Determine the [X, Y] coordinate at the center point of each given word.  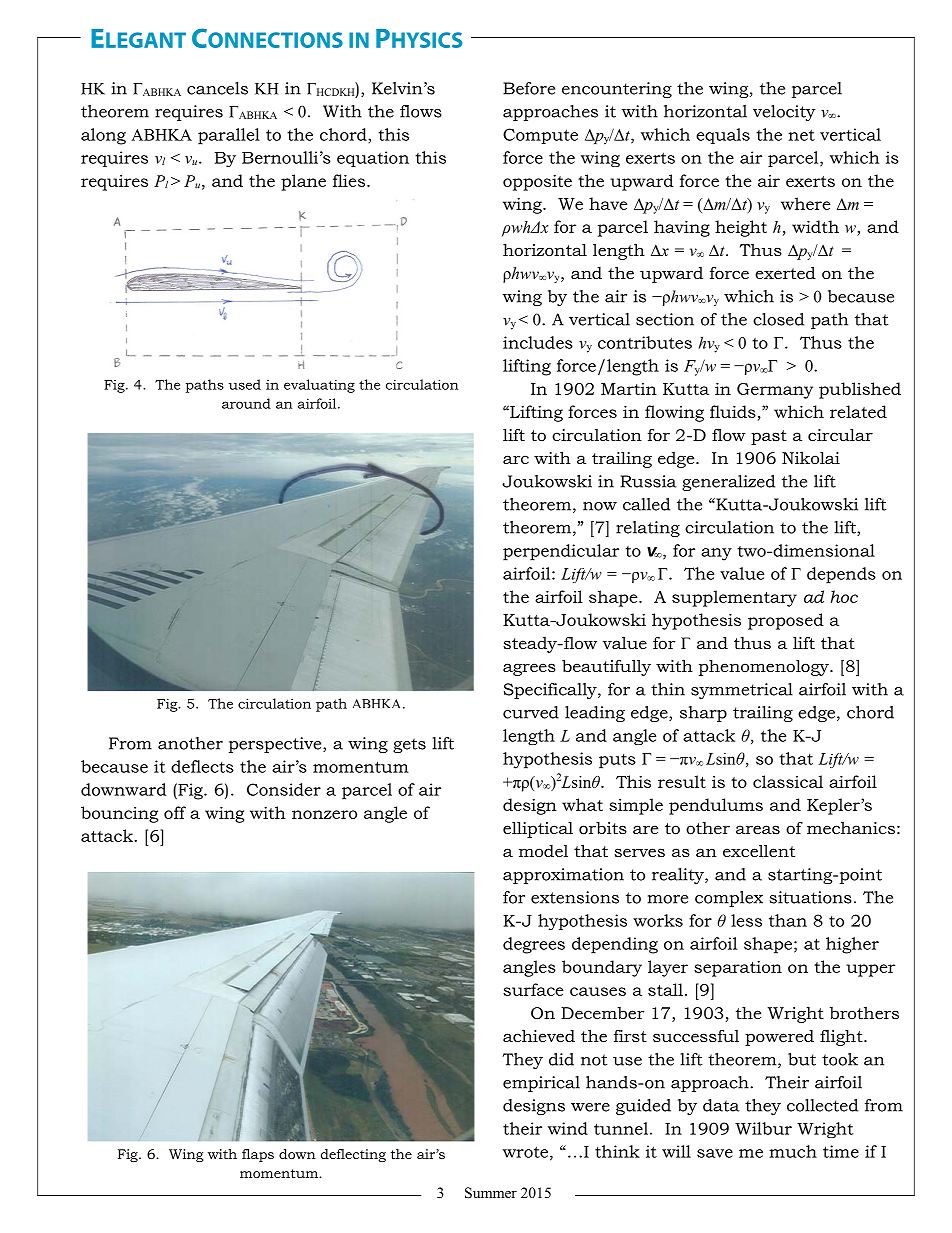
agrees [529, 669]
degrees [534, 945]
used [245, 384]
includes [538, 342]
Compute [540, 136]
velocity [784, 113]
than [788, 920]
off [175, 812]
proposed [786, 621]
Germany [775, 391]
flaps [258, 1155]
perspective [276, 745]
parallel [229, 136]
